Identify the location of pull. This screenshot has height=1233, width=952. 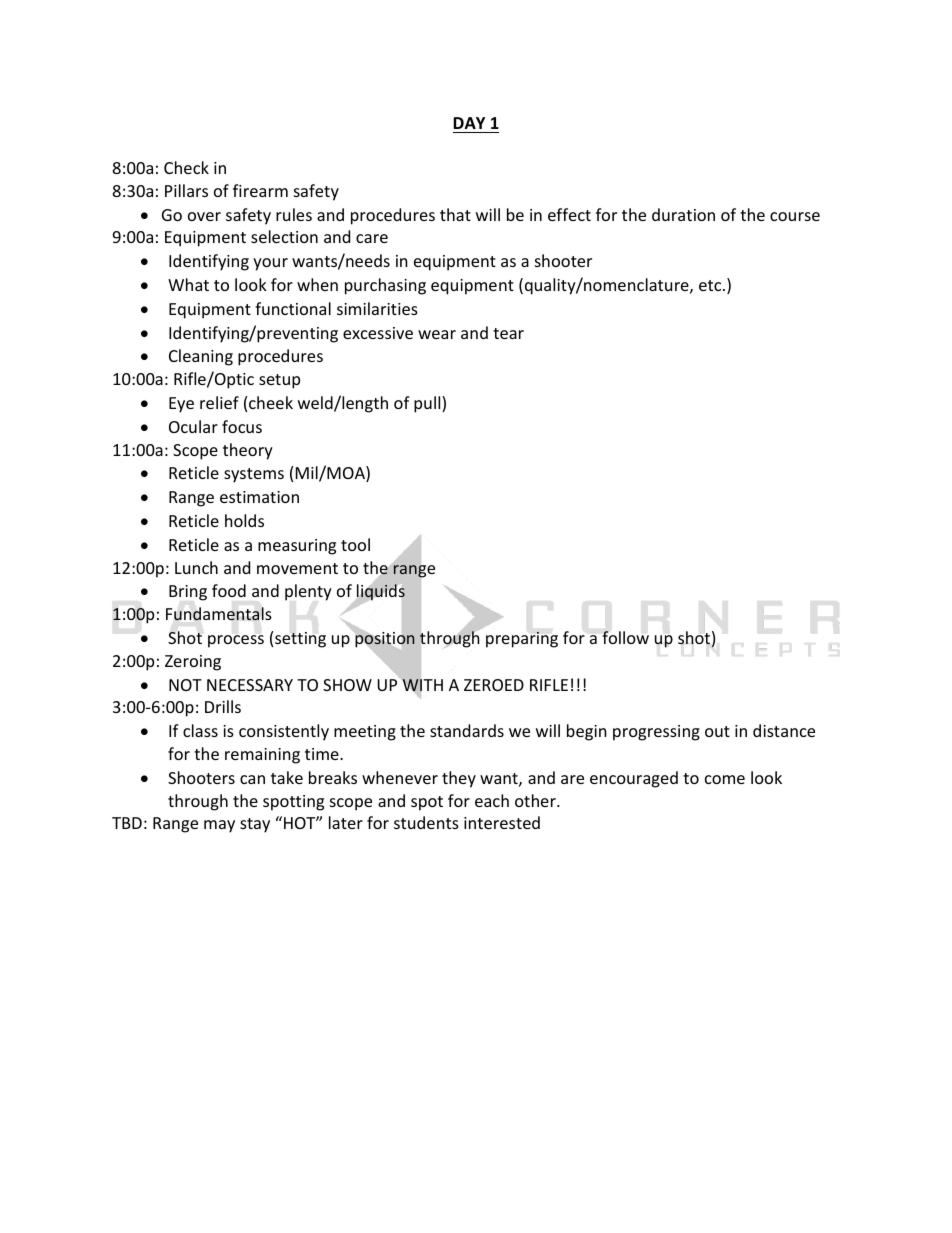
(428, 404).
